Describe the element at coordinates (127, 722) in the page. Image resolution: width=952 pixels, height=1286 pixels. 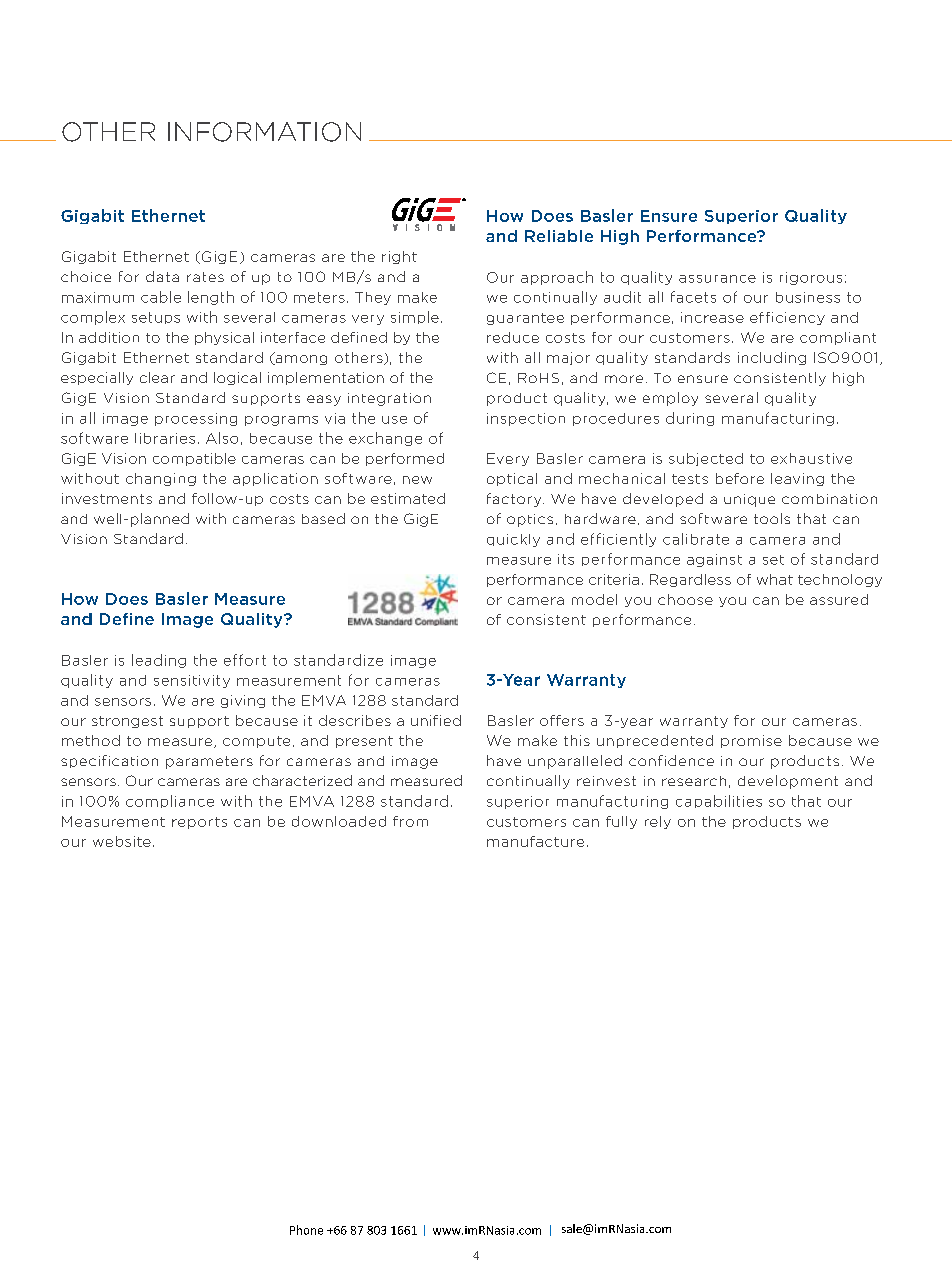
I see `strongest` at that location.
